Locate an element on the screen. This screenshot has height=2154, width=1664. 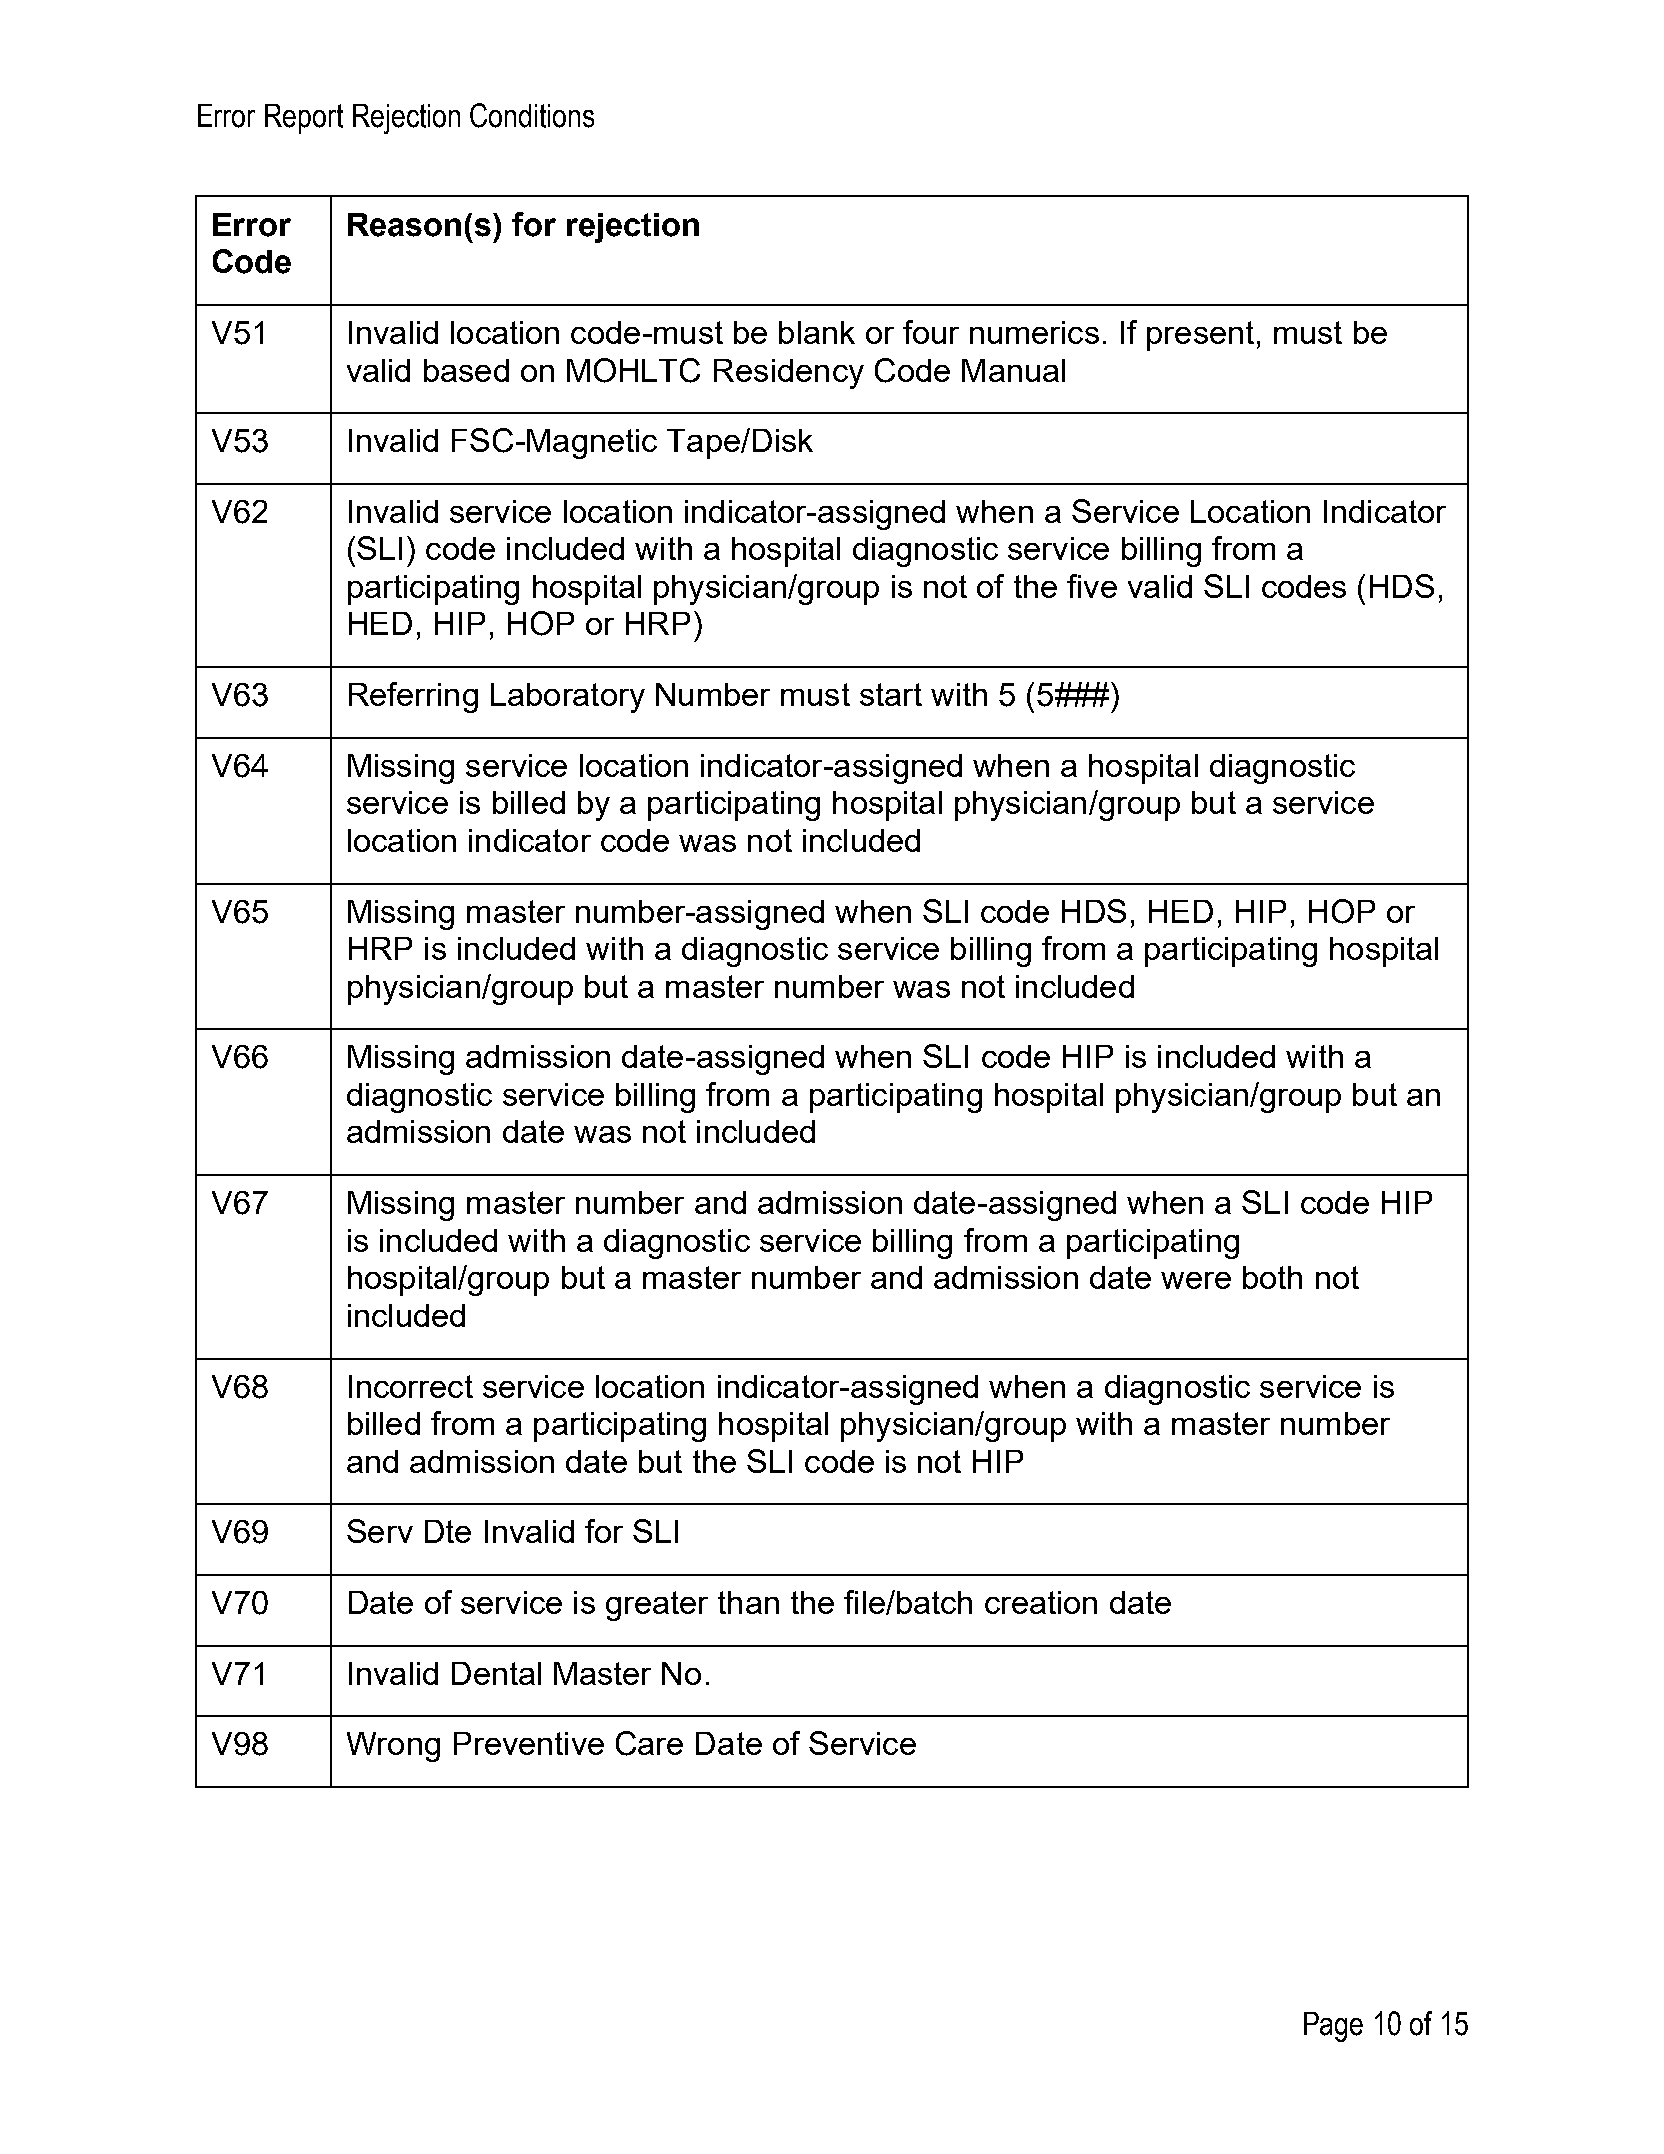
Wrong is located at coordinates (393, 1747).
